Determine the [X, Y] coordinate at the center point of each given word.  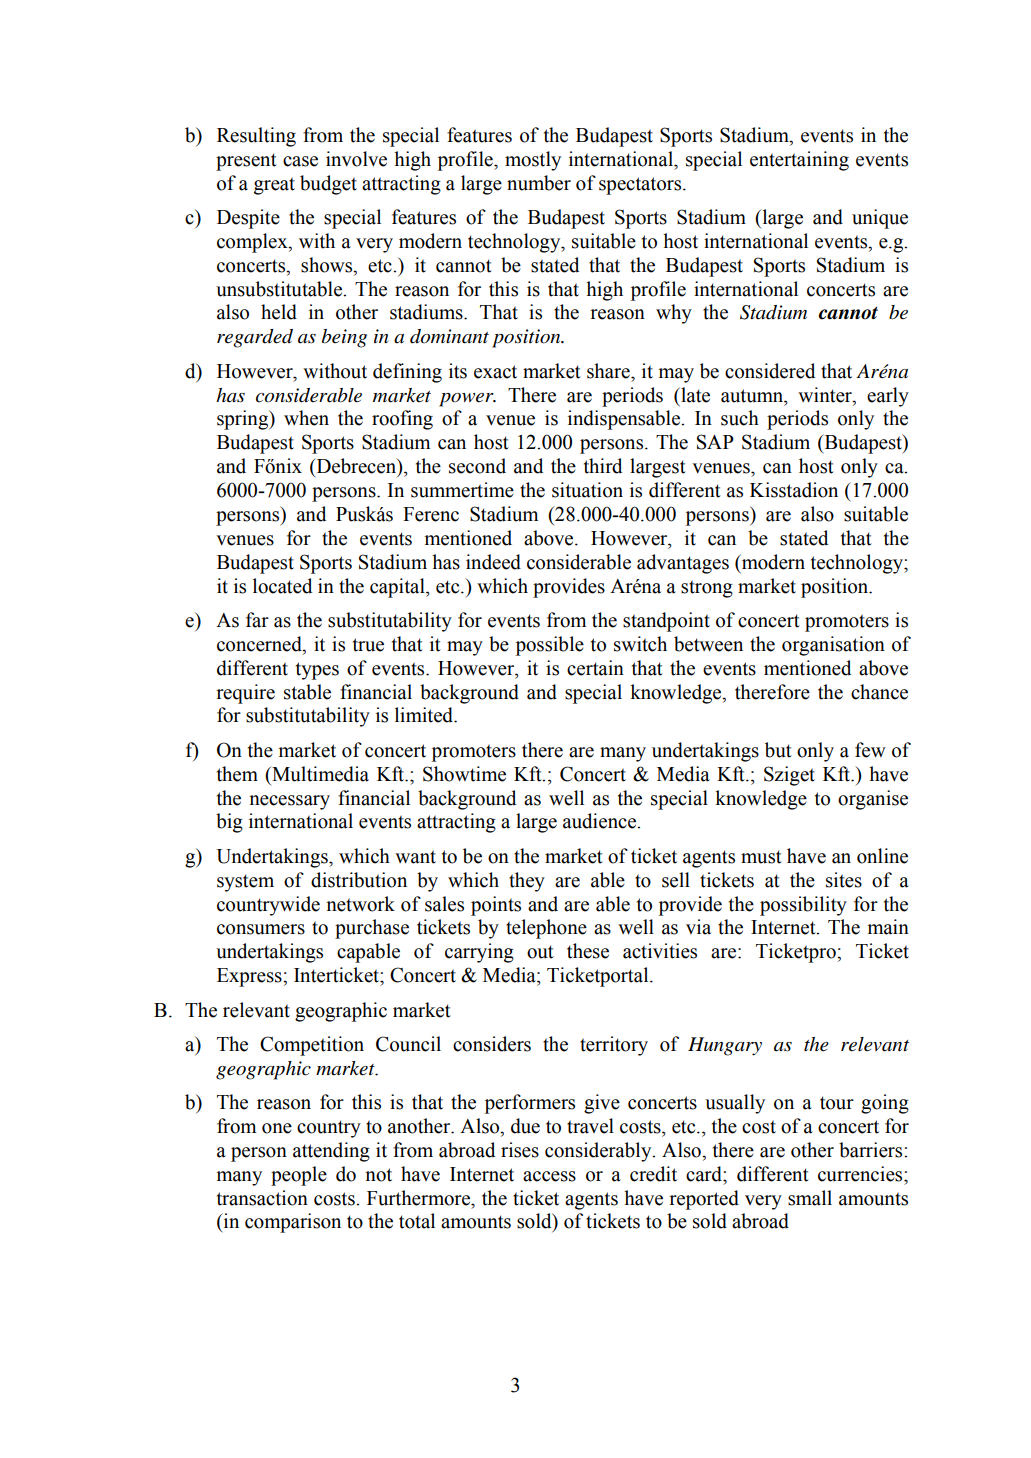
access [549, 1176]
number [539, 183]
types [317, 671]
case [300, 161]
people [299, 1176]
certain [595, 668]
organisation [833, 646]
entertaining [799, 161]
